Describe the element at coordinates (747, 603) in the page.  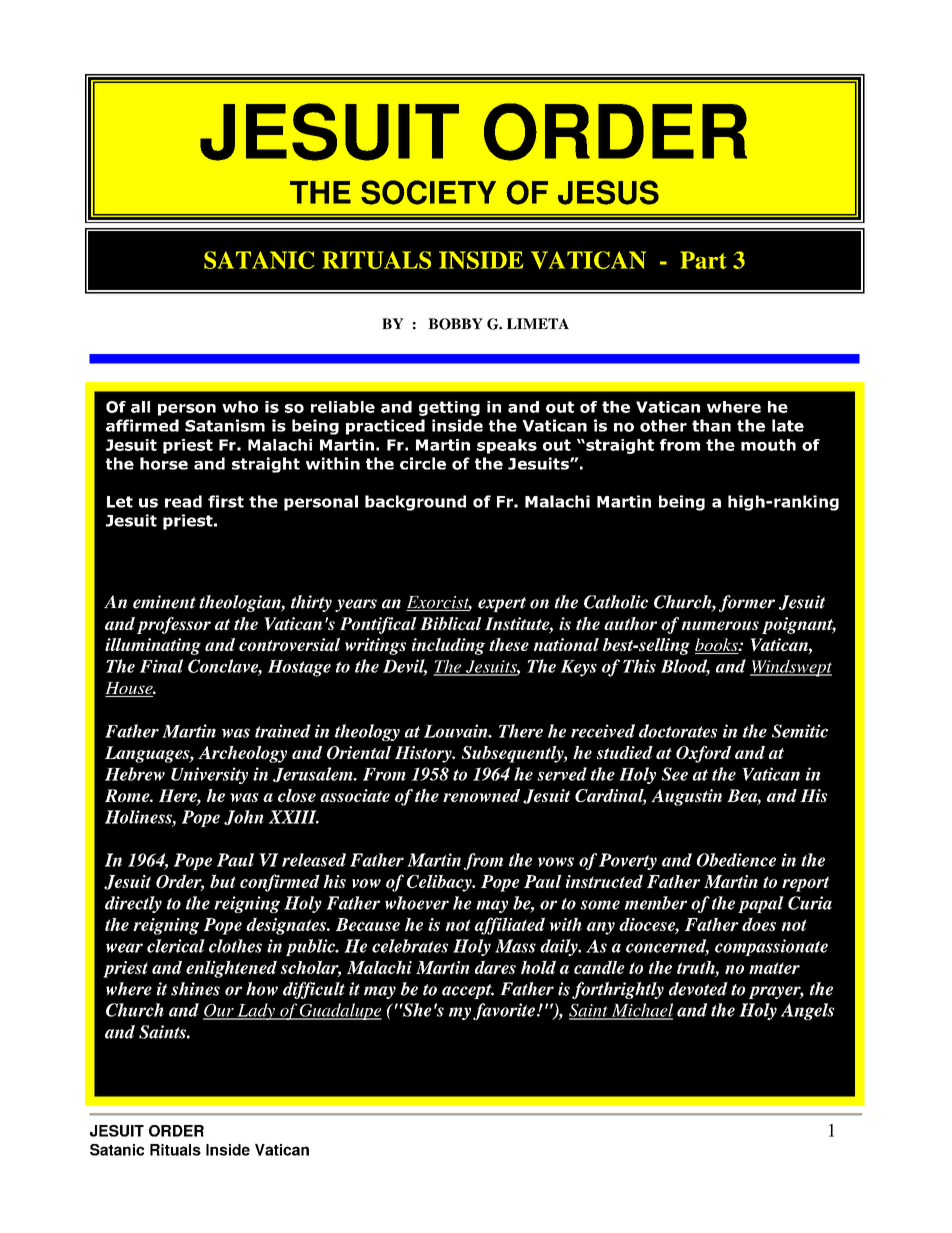
I see `former` at that location.
